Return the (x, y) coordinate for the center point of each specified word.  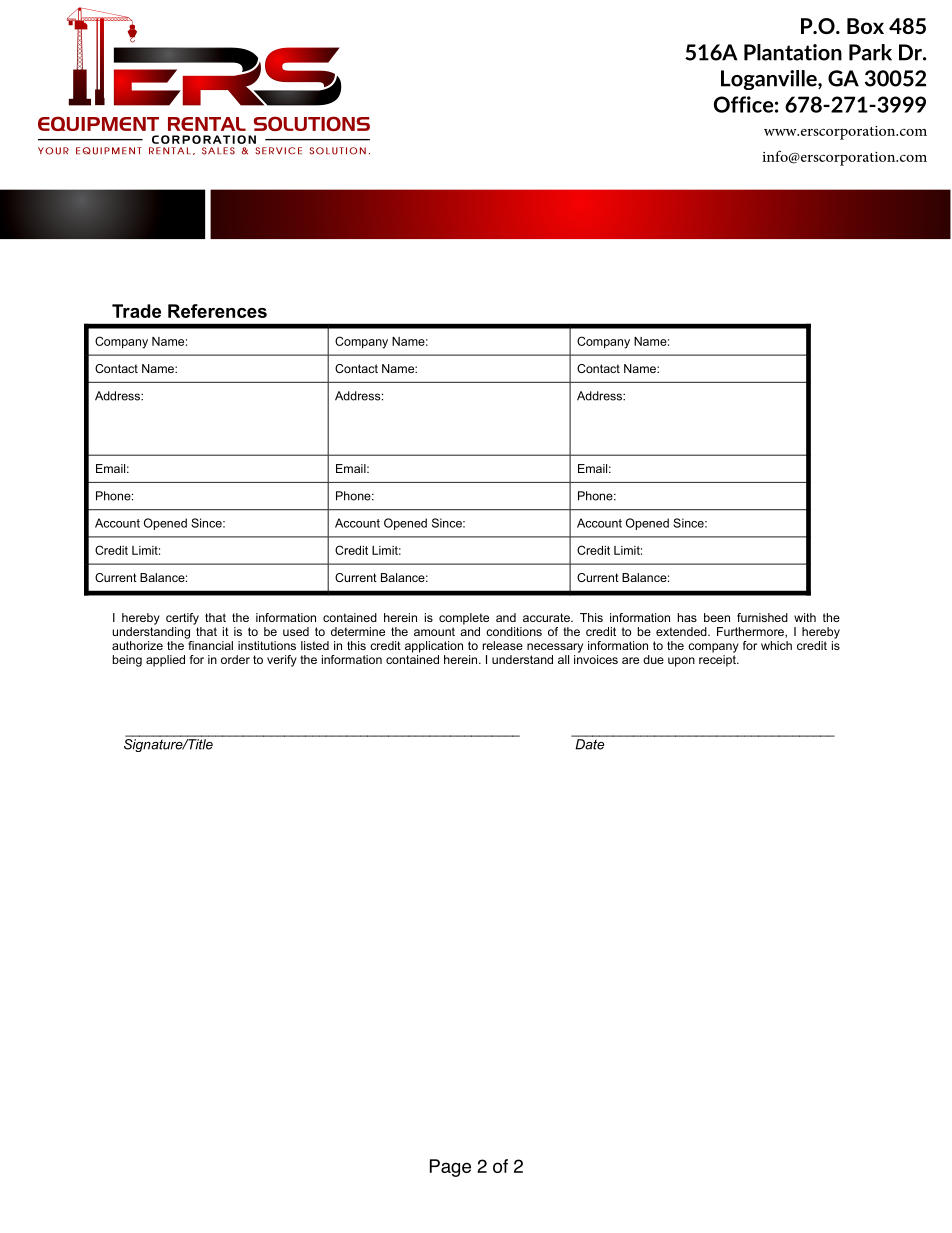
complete (464, 619)
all (563, 659)
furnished (762, 617)
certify (182, 619)
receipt (718, 661)
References (217, 311)
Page (450, 1168)
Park (870, 52)
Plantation (793, 52)
